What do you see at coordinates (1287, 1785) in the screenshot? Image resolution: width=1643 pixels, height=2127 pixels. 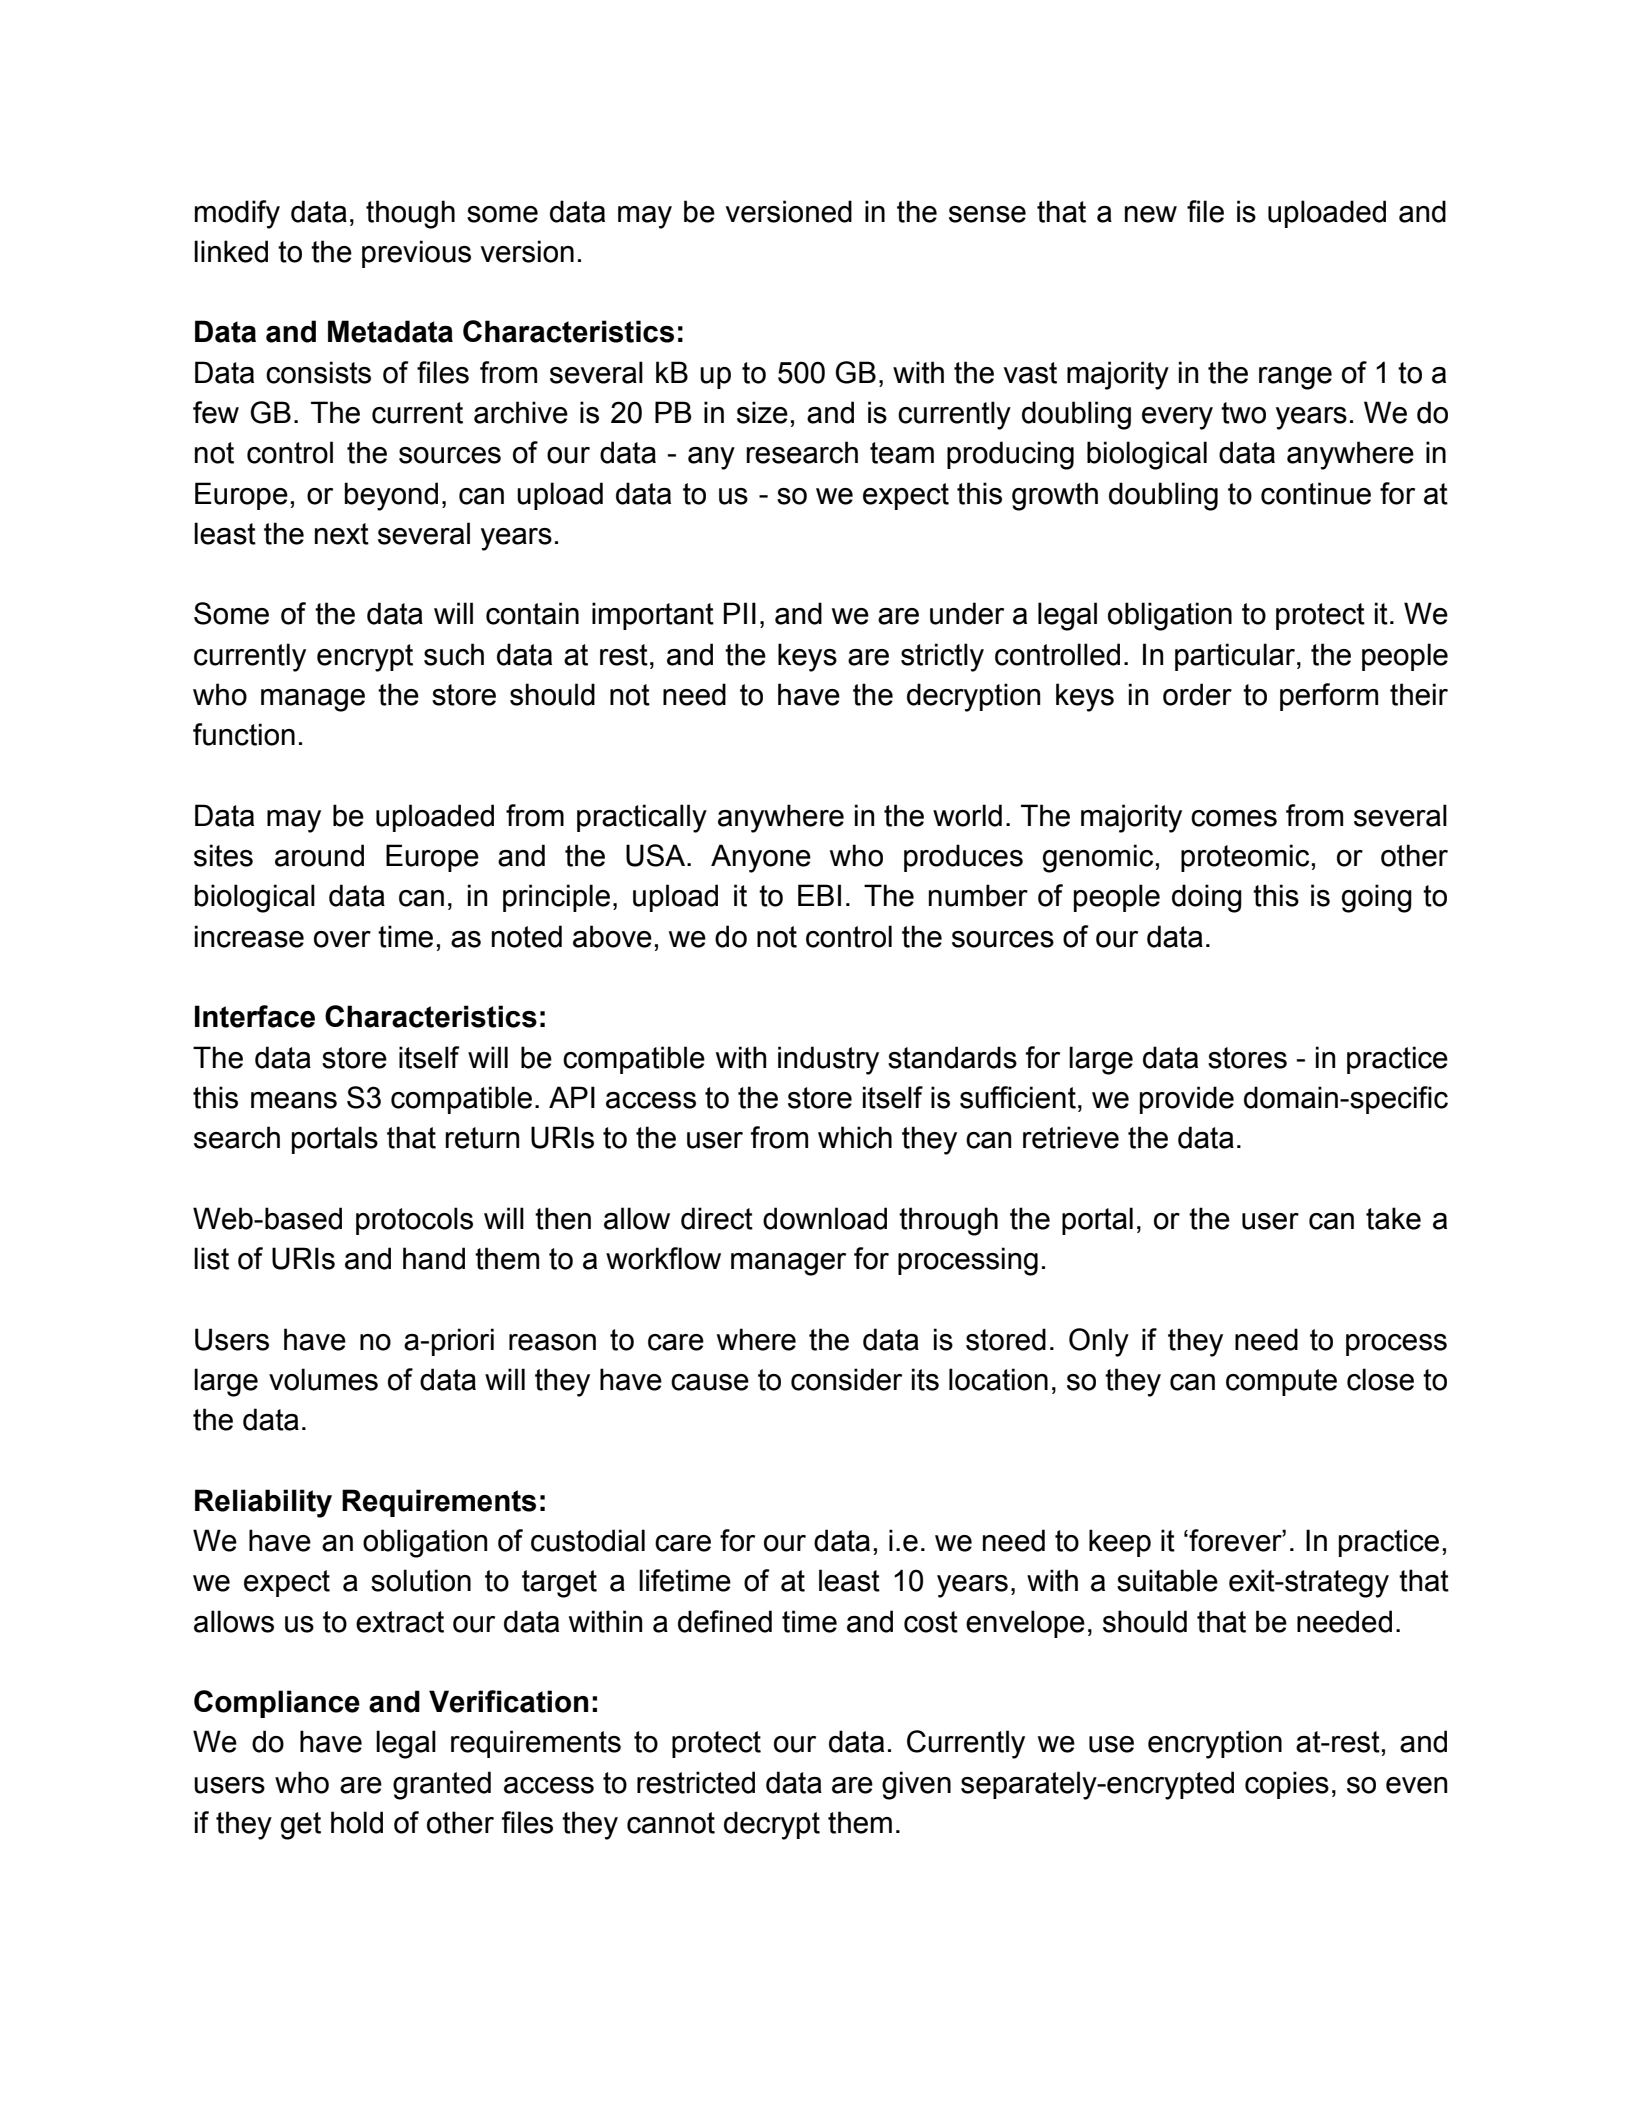 I see `copies` at bounding box center [1287, 1785].
